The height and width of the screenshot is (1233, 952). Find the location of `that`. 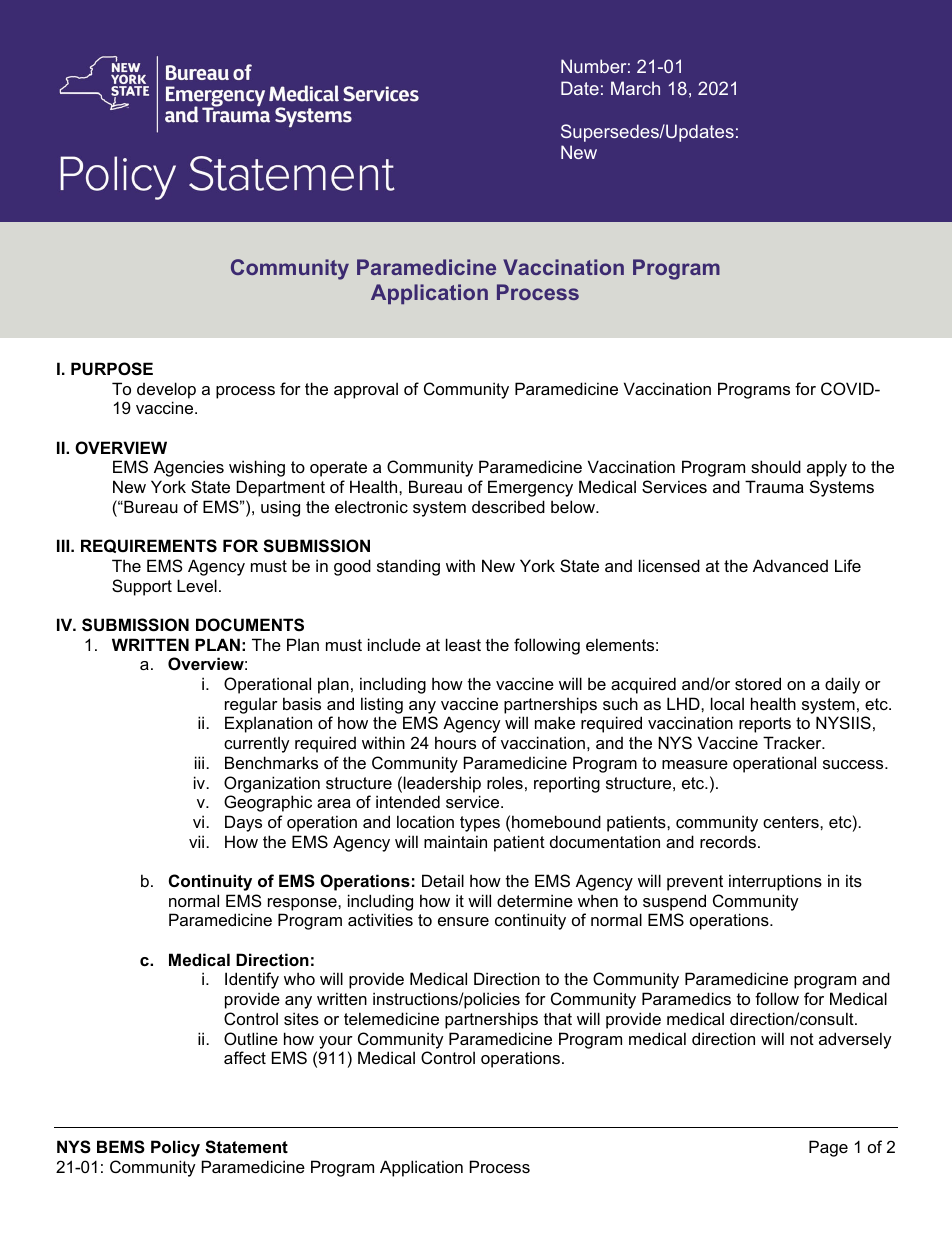

that is located at coordinates (558, 1018).
